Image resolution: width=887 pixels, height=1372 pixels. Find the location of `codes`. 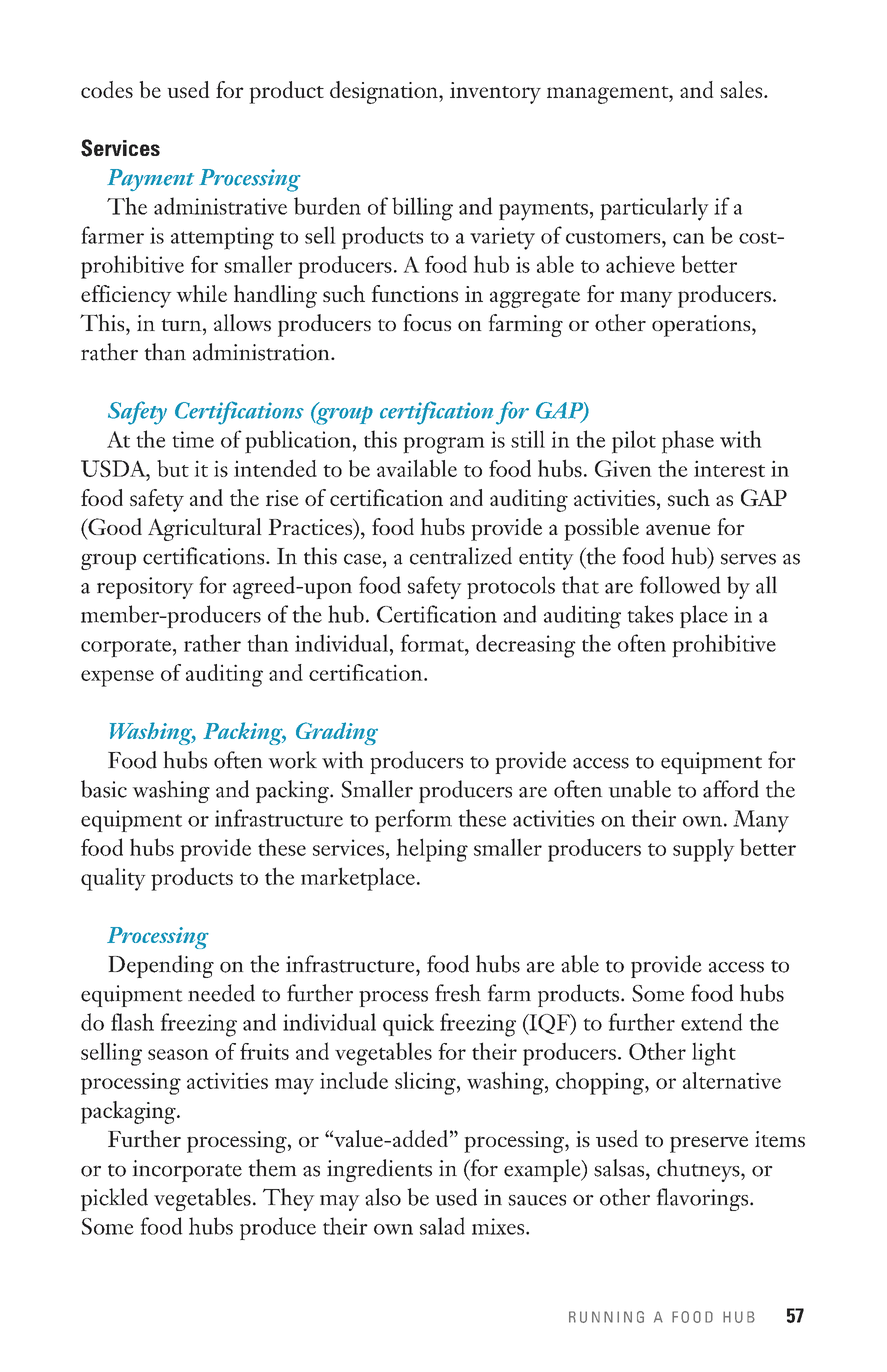

codes is located at coordinates (107, 89).
